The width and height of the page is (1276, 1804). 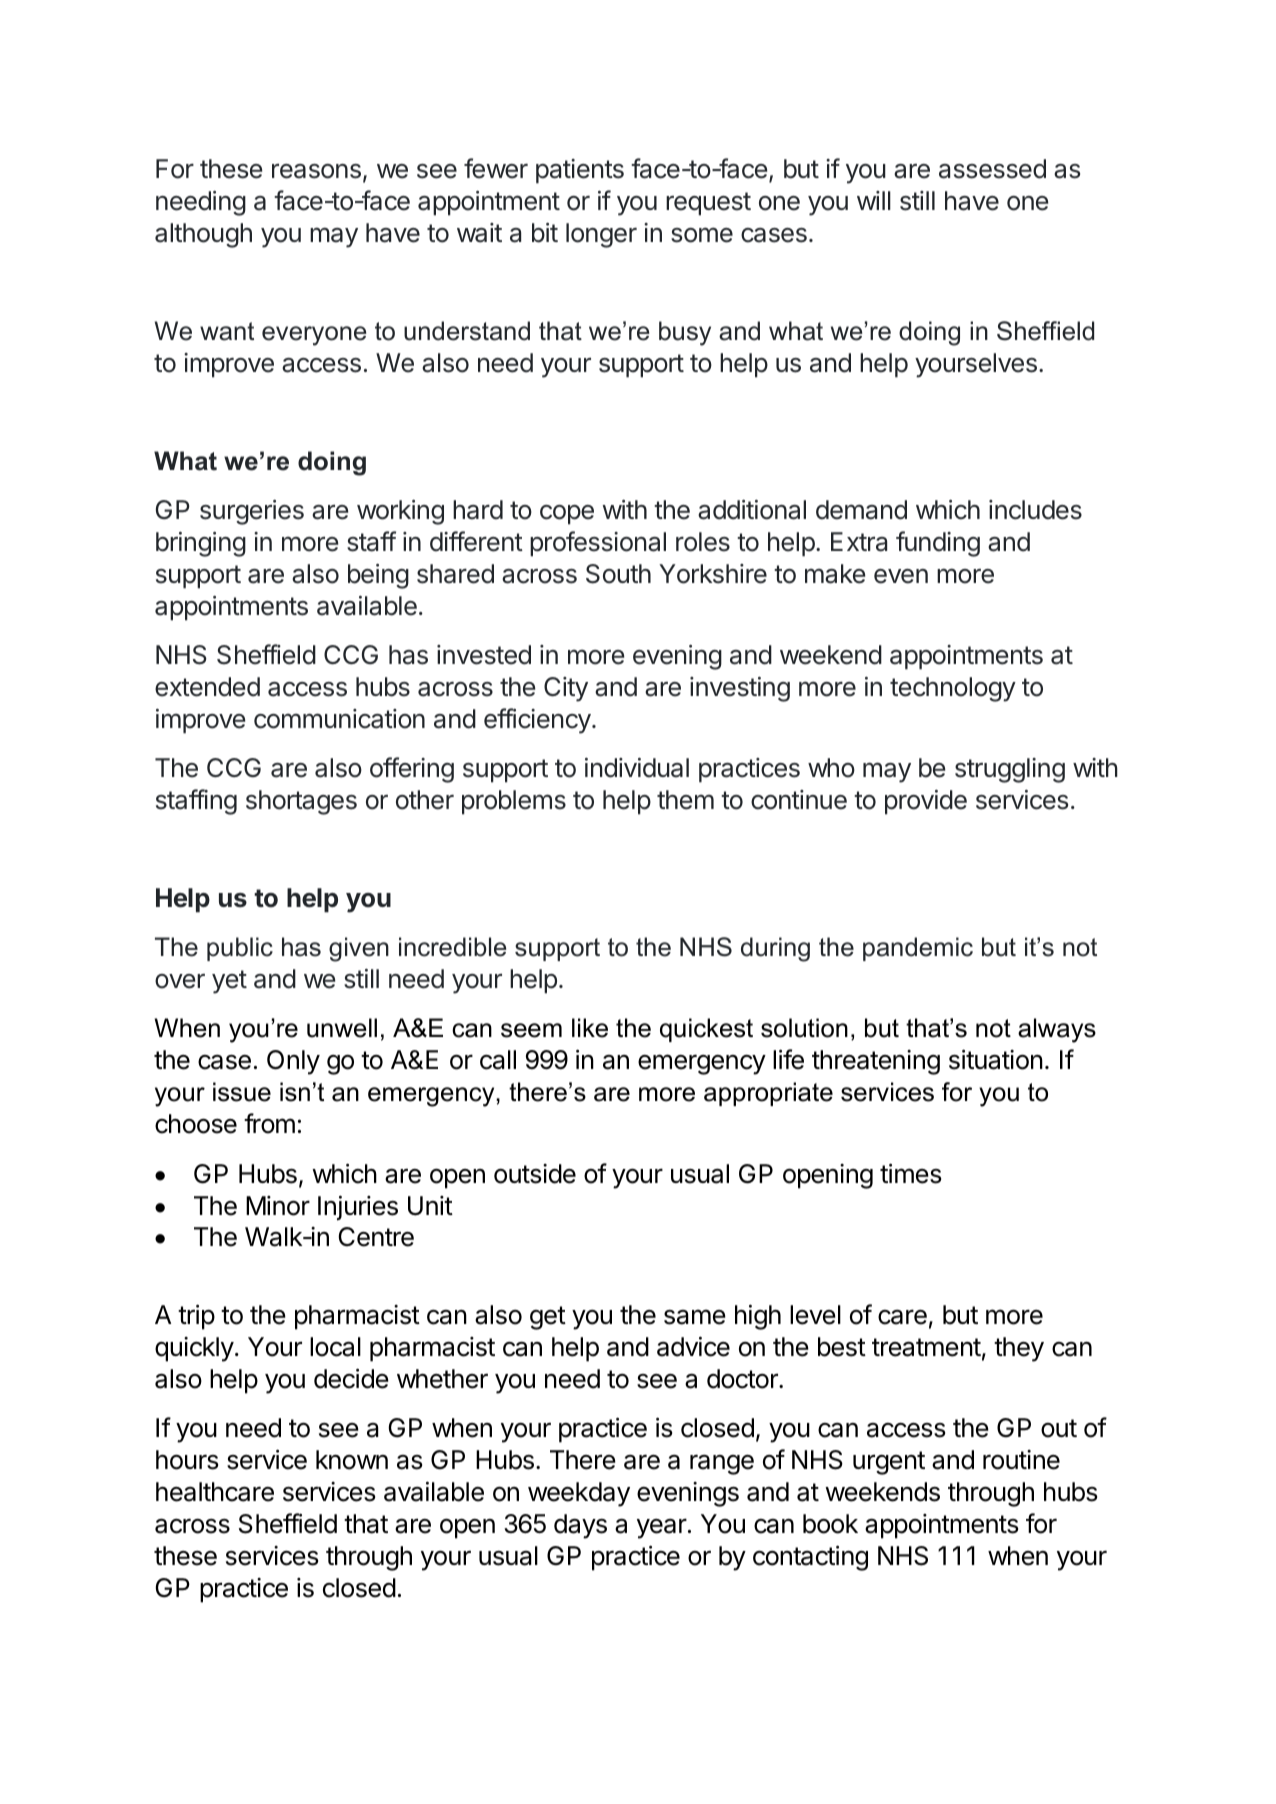 What do you see at coordinates (580, 1526) in the page?
I see `days` at bounding box center [580, 1526].
